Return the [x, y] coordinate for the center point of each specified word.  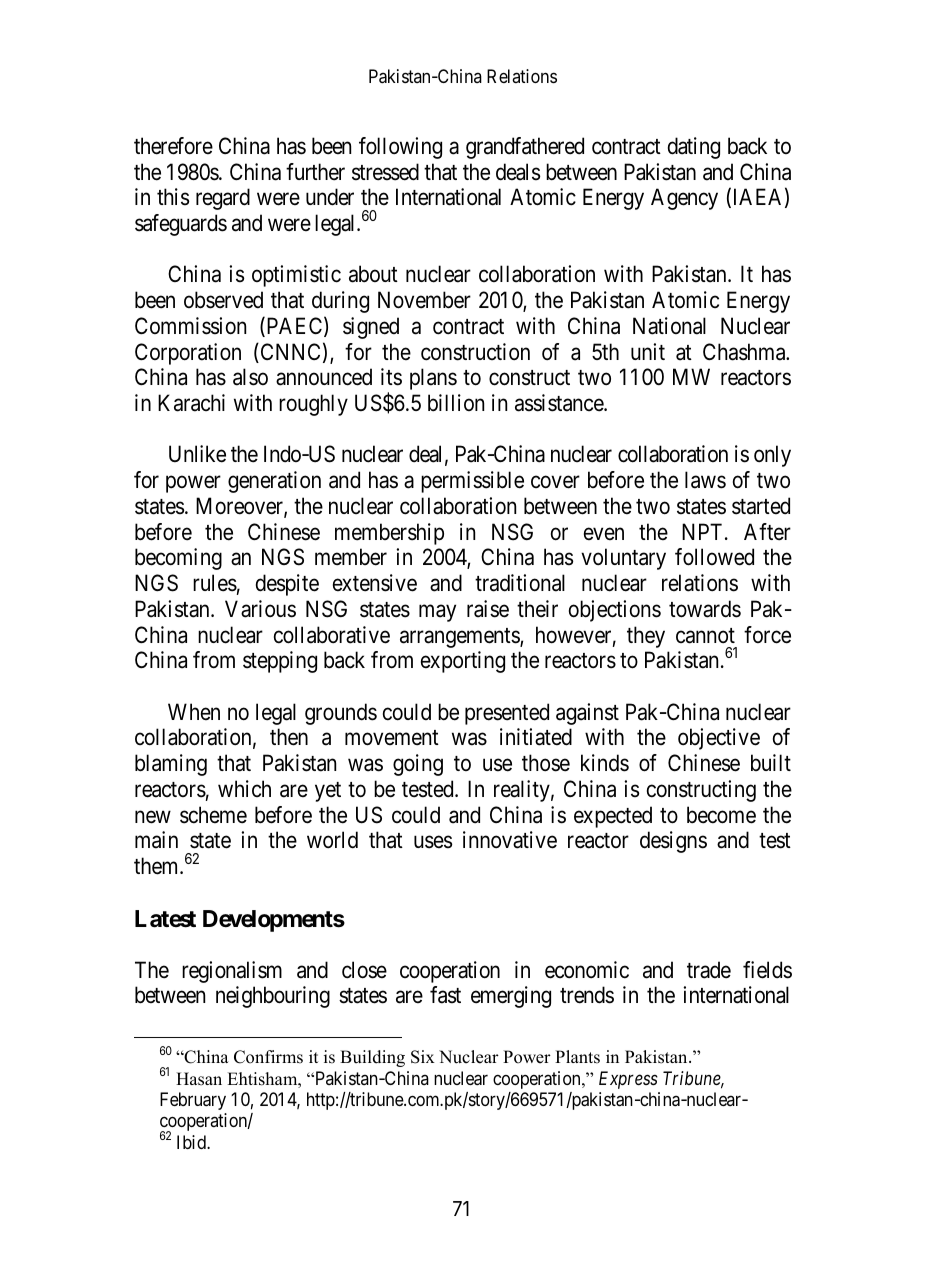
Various [260, 609]
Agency [684, 199]
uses [433, 842]
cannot [705, 636]
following [400, 148]
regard [223, 199]
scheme [213, 815]
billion [456, 403]
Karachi [191, 403]
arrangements [460, 638]
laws [705, 480]
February [193, 1101]
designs [673, 842]
